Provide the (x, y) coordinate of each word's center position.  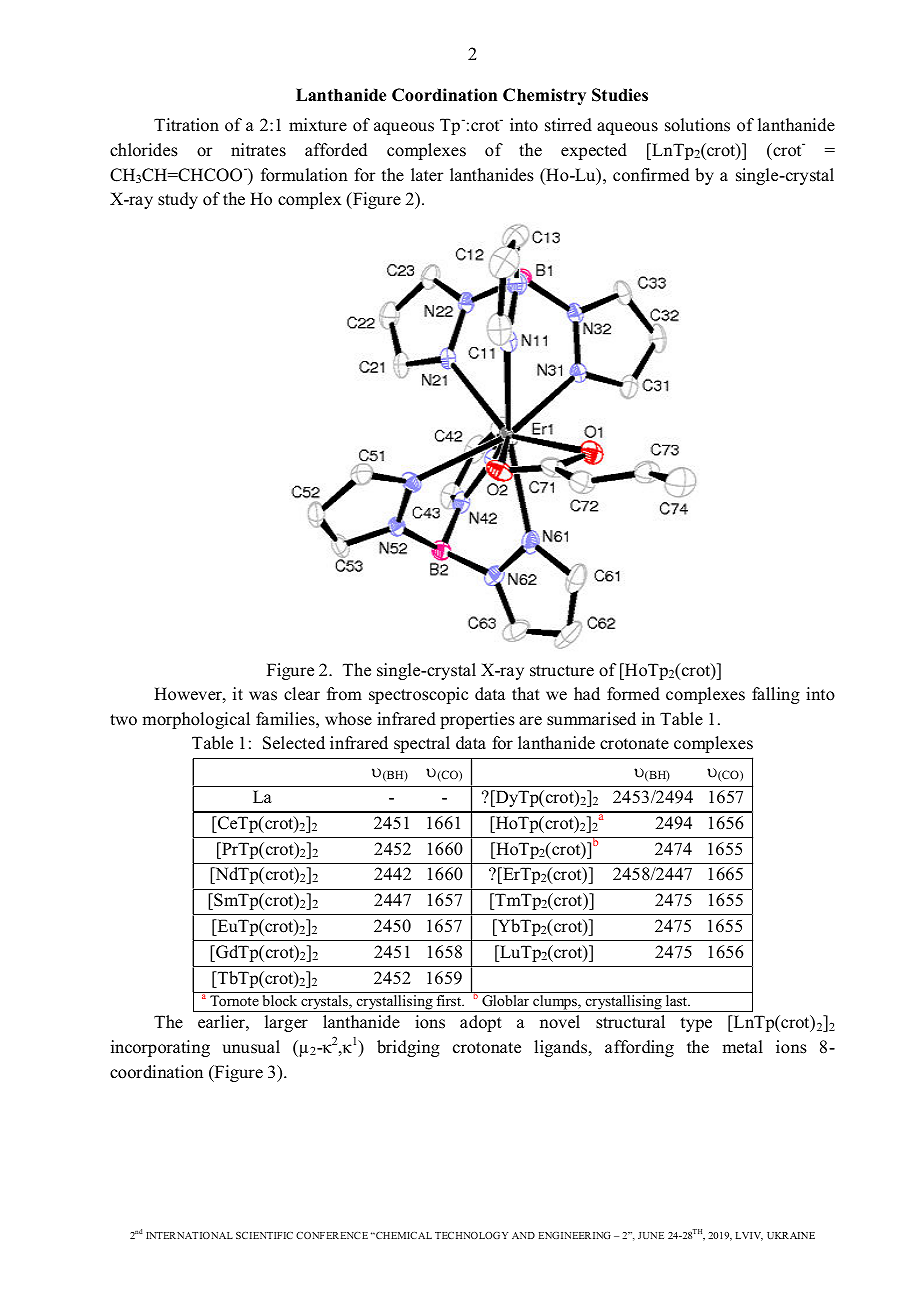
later (427, 175)
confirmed (651, 175)
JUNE (651, 1235)
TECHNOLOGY (471, 1235)
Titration (186, 125)
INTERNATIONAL (189, 1235)
